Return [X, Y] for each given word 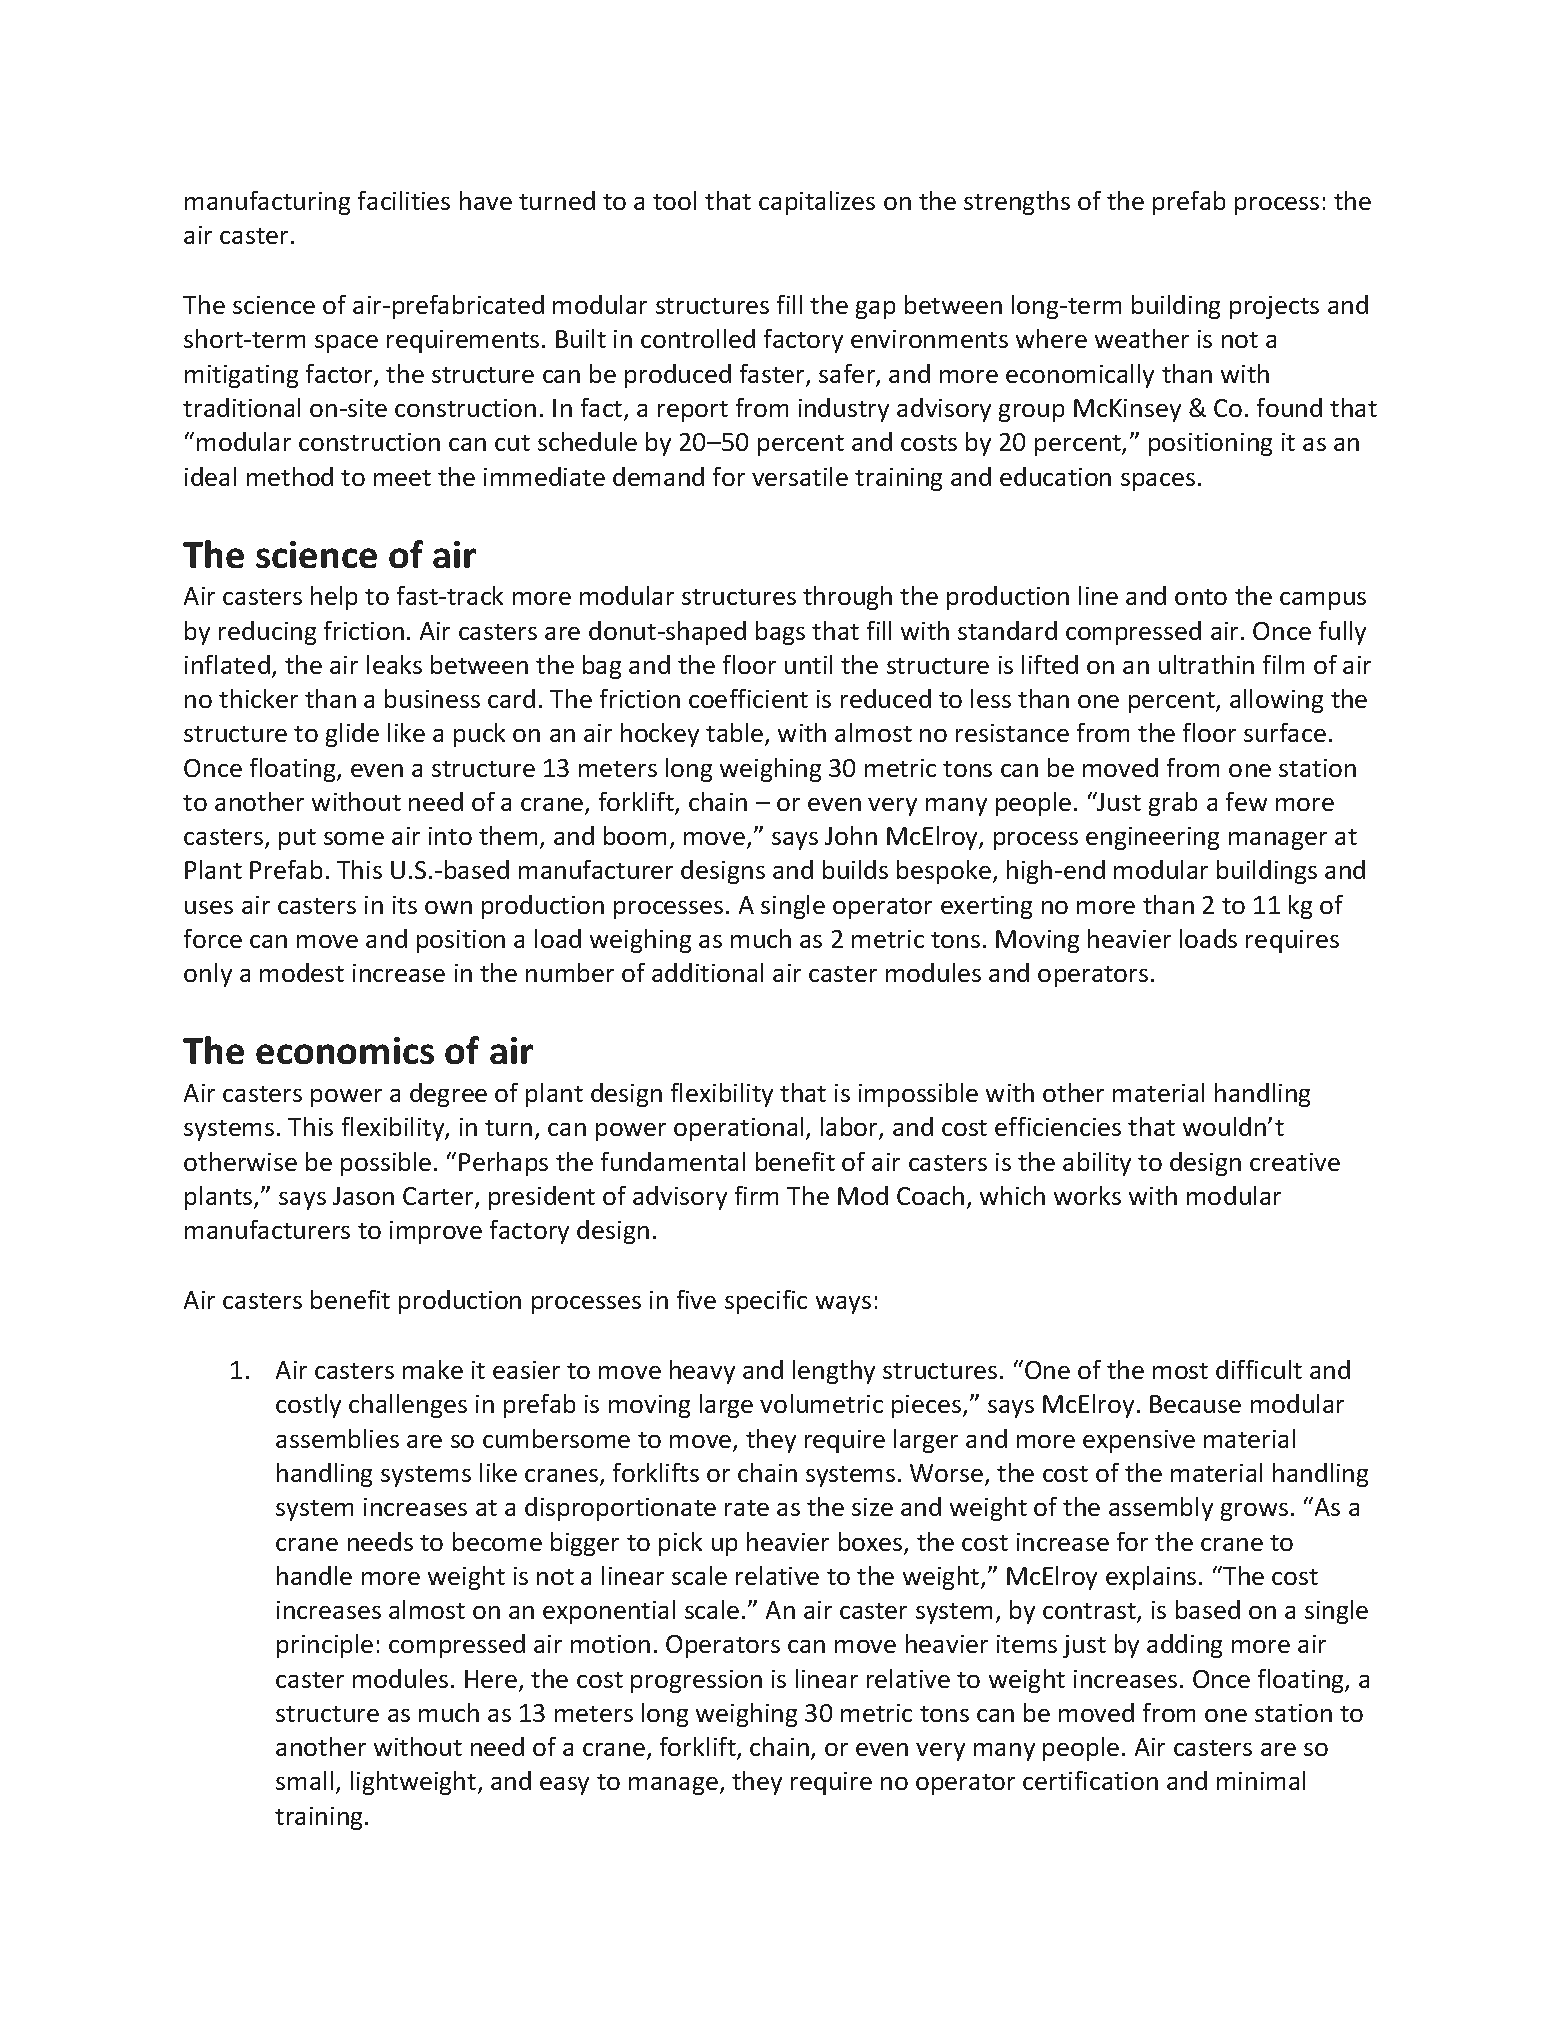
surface [1285, 732]
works [1087, 1195]
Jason [363, 1196]
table [736, 734]
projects [1274, 307]
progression [696, 1681]
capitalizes [817, 203]
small [304, 1780]
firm [756, 1195]
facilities [404, 200]
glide [352, 735]
